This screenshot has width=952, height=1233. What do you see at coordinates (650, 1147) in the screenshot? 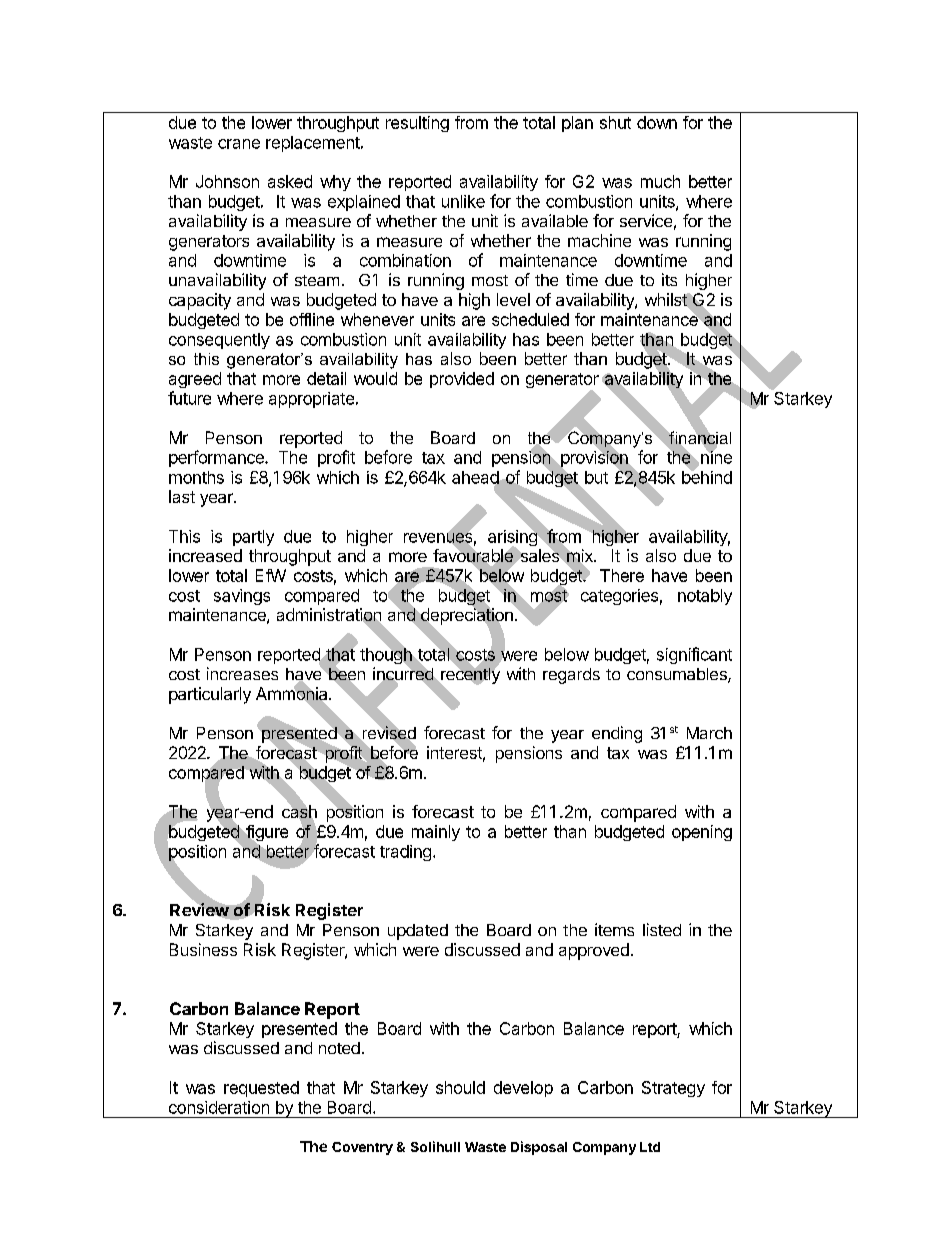
I see `Ltd` at bounding box center [650, 1147].
